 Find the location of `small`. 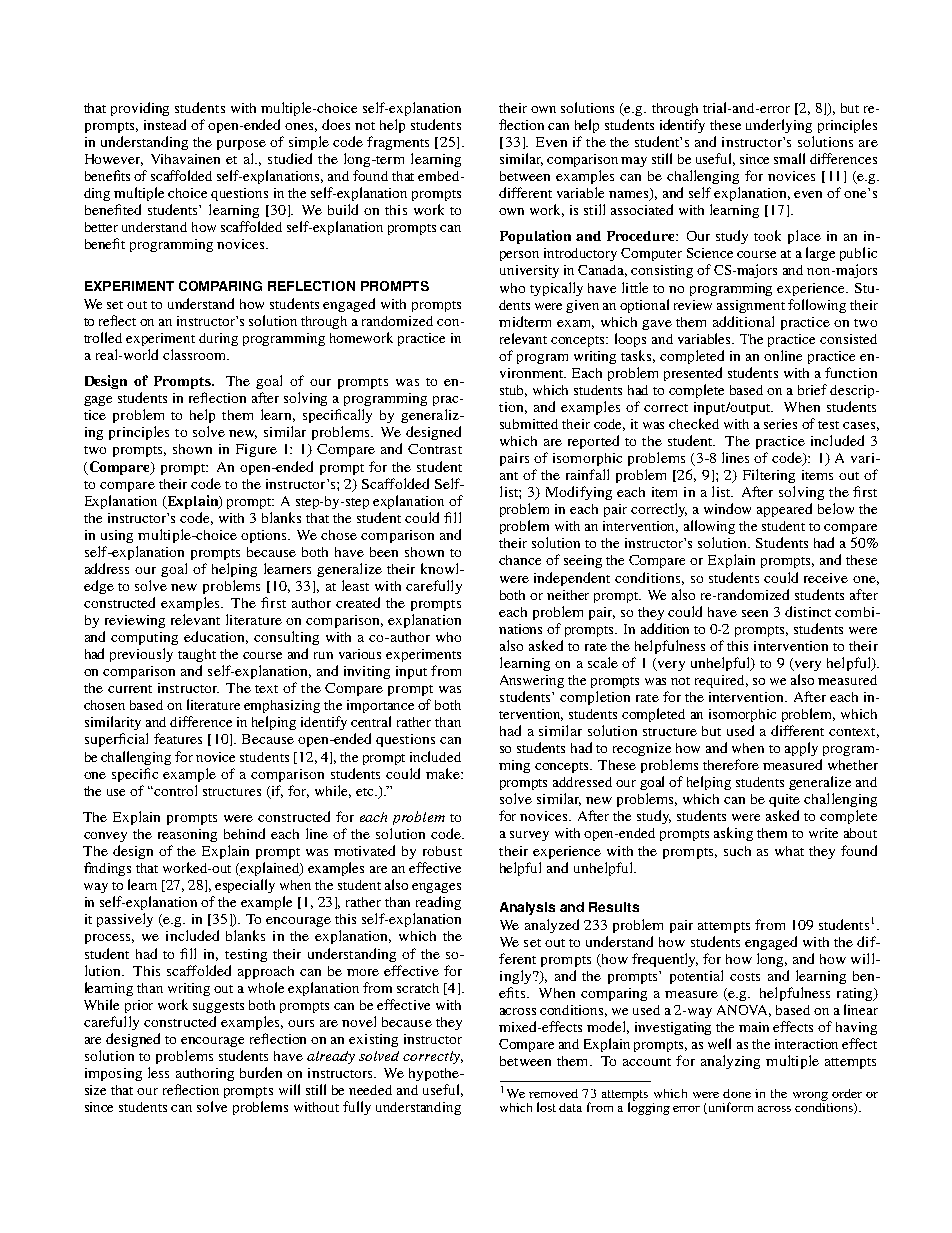

small is located at coordinates (789, 158).
